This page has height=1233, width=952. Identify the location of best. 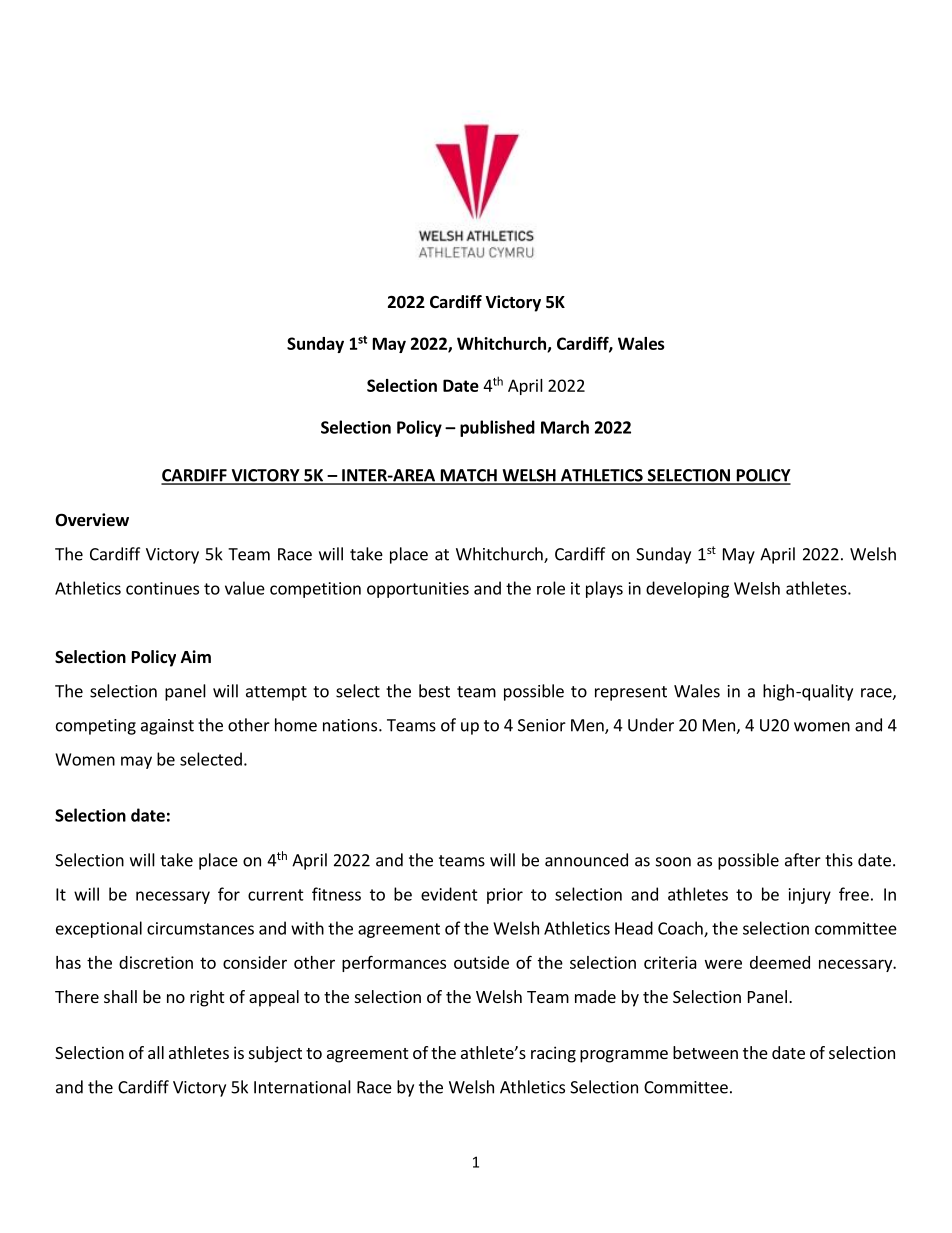
(434, 691).
